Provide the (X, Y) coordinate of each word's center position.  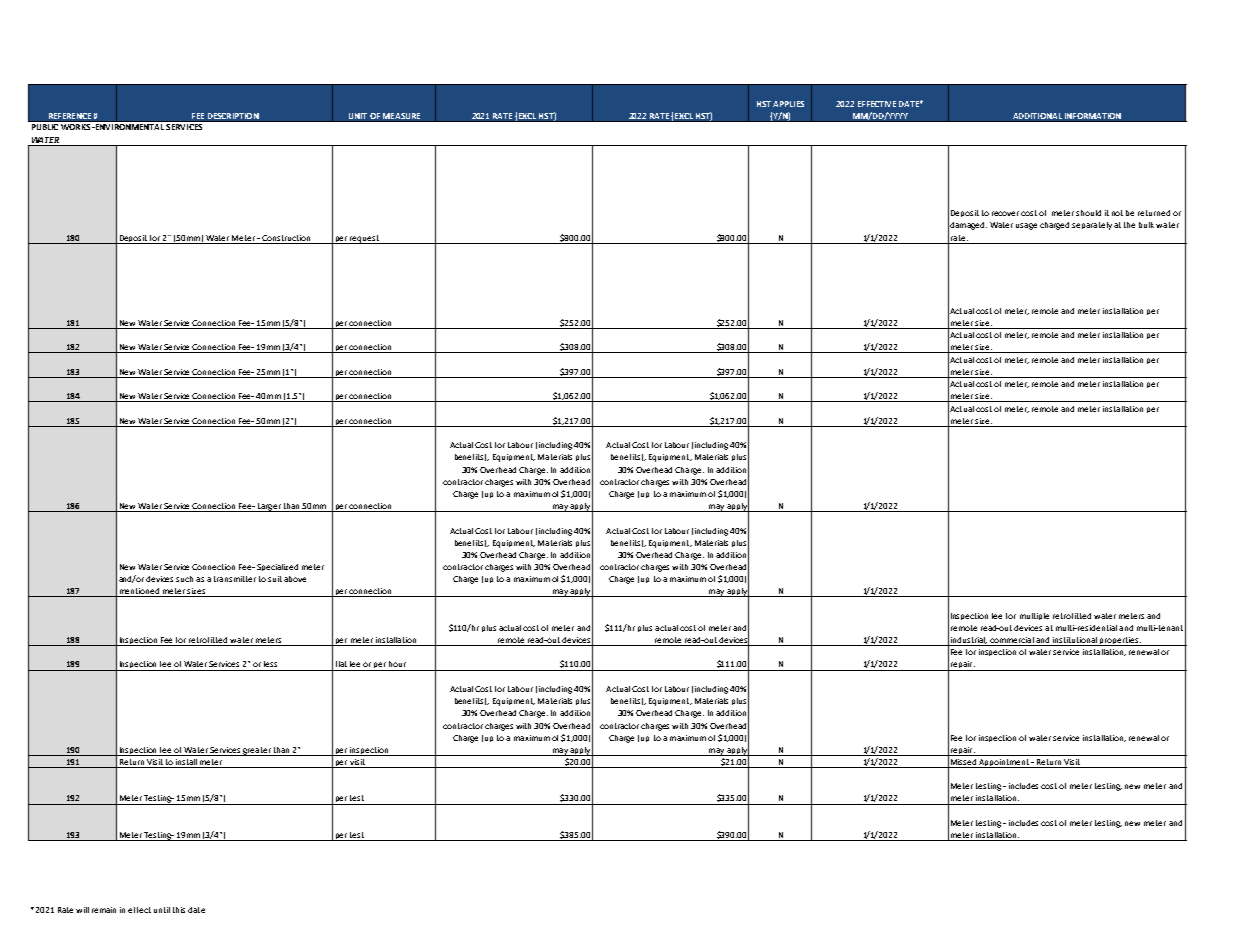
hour (397, 664)
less (270, 664)
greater (256, 751)
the (1129, 225)
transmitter (235, 579)
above (295, 579)
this (179, 910)
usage (1026, 226)
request (365, 239)
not (1117, 213)
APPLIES (788, 104)
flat (341, 664)
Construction (286, 238)
